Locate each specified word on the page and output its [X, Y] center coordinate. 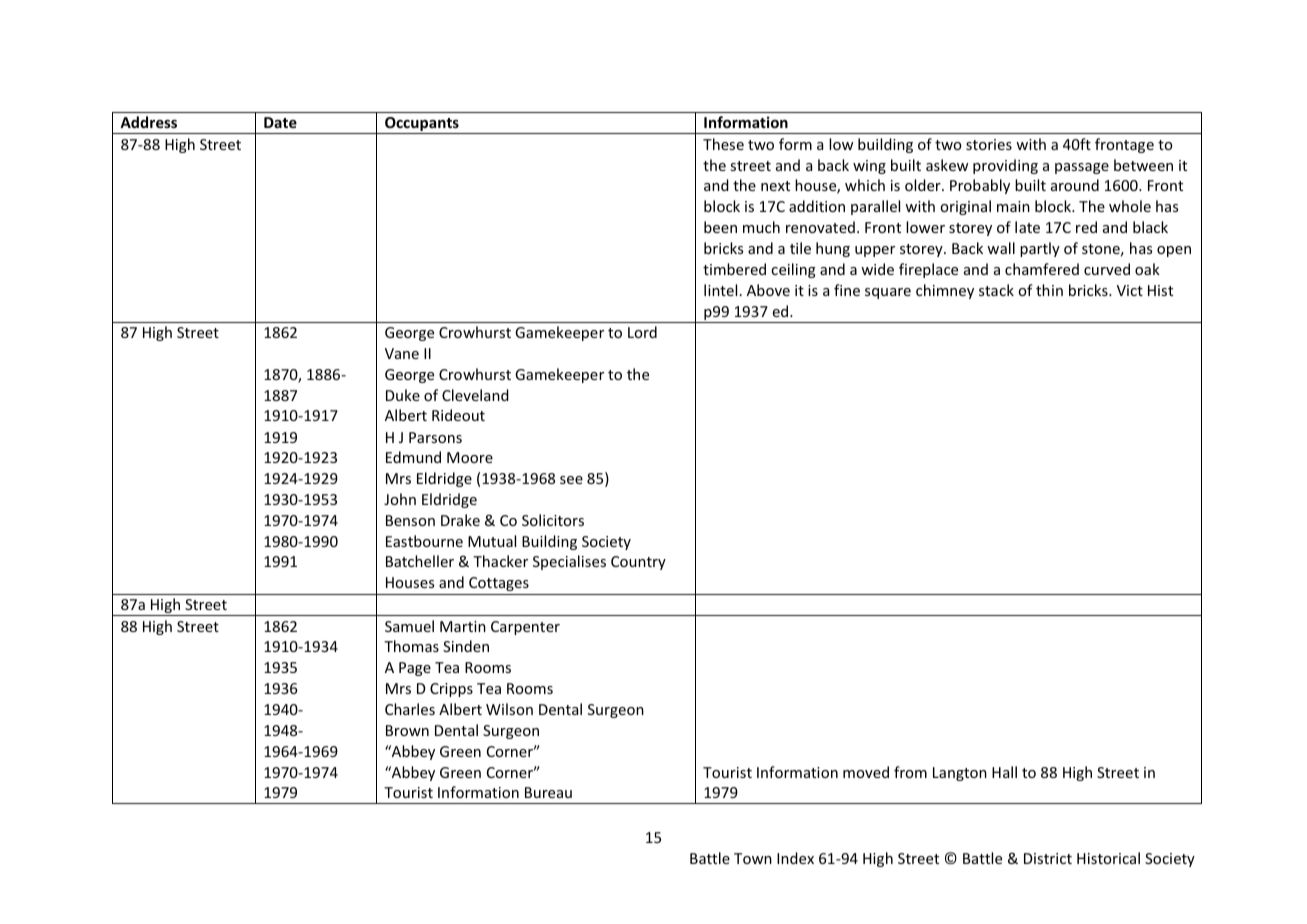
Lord [642, 332]
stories [989, 144]
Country [638, 563]
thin [1049, 290]
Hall [1004, 772]
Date [280, 122]
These [723, 144]
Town [753, 858]
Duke [403, 395]
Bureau [548, 792]
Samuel [409, 626]
